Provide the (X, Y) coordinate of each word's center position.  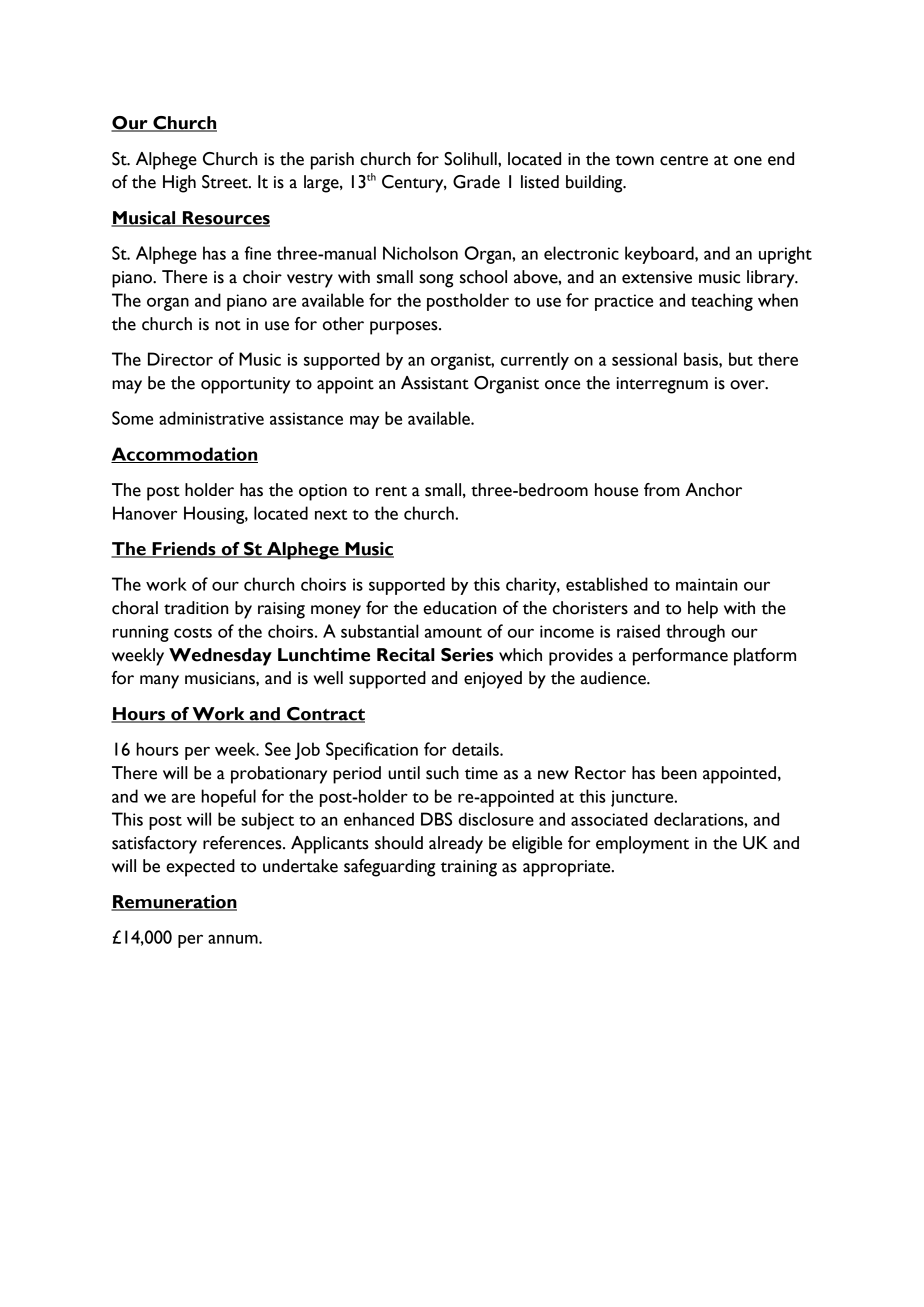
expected (200, 868)
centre (684, 160)
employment (642, 845)
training (469, 868)
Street (226, 182)
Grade (476, 182)
